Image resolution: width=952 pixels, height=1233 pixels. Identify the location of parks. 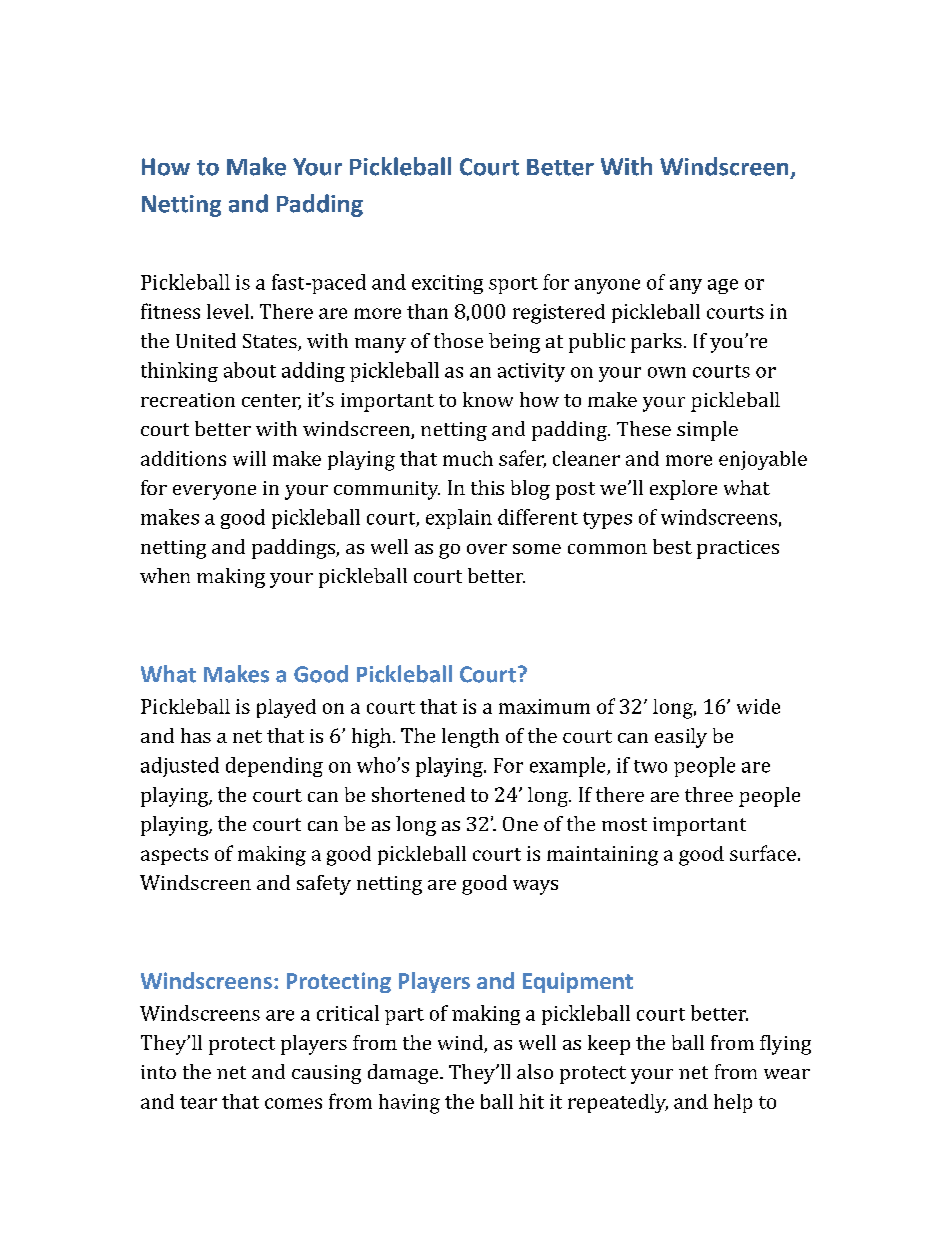
(656, 343).
